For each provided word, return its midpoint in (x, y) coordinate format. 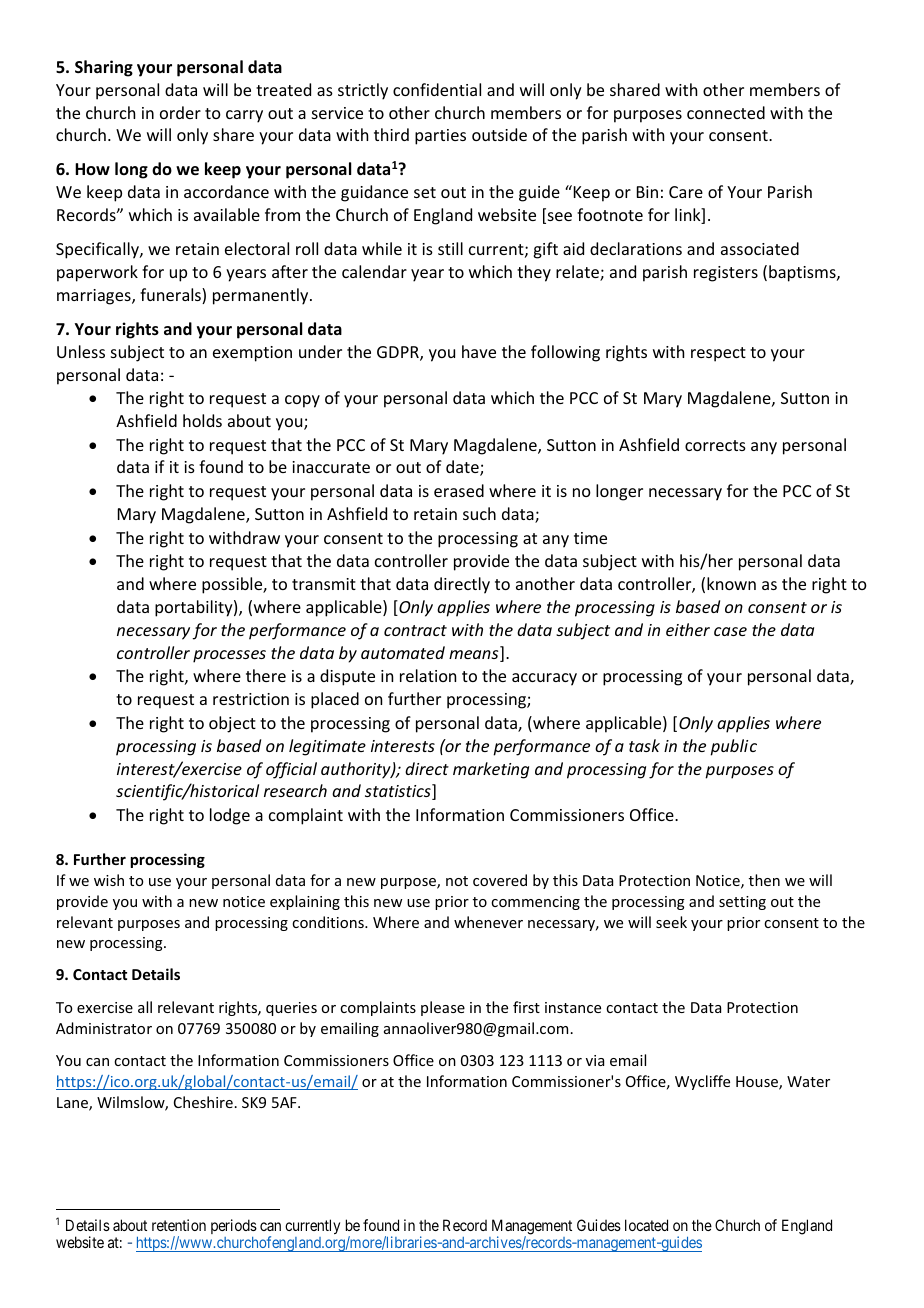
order (180, 112)
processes (229, 656)
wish (109, 880)
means (475, 656)
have (479, 351)
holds (202, 420)
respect (718, 354)
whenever (488, 922)
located (646, 1225)
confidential (437, 89)
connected (726, 112)
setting (742, 903)
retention (179, 1225)
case (730, 631)
